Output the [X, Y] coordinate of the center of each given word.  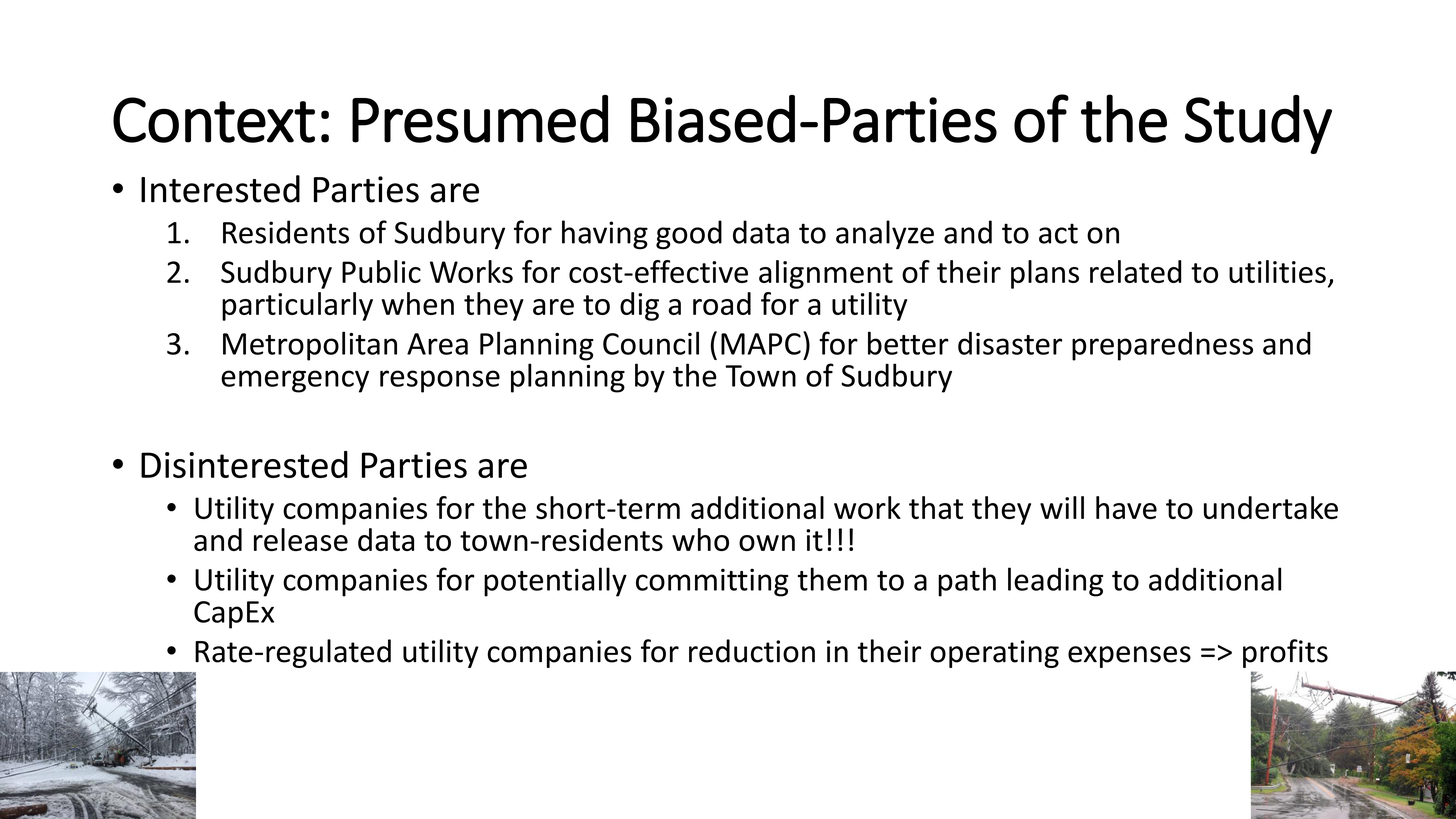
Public [381, 271]
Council [651, 343]
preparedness [1162, 346]
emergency [295, 381]
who [700, 539]
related [1136, 271]
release [301, 539]
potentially [555, 582]
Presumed [480, 119]
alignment [826, 274]
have [1126, 507]
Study [1258, 124]
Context [214, 120]
